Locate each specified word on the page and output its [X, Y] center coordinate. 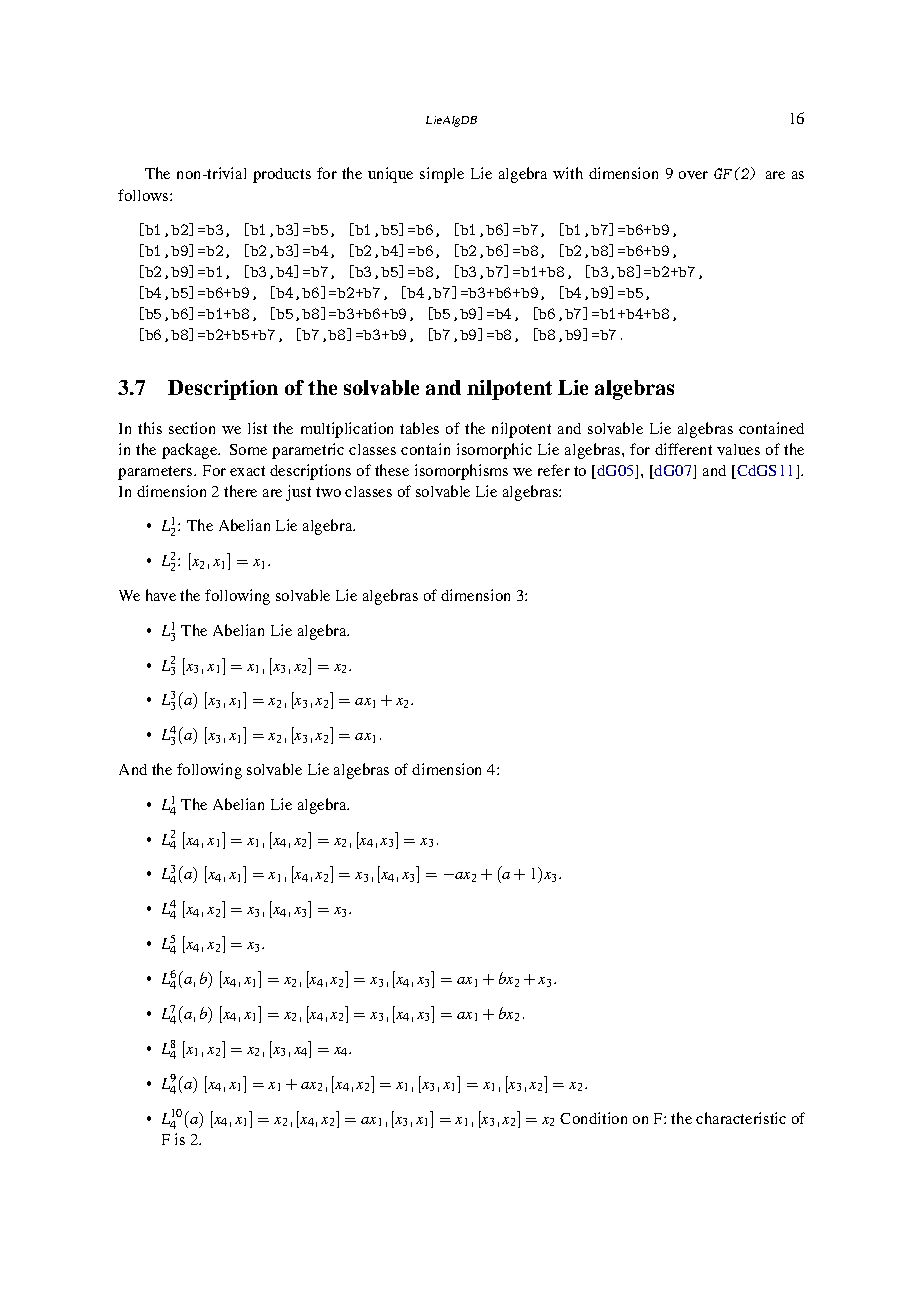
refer [554, 470]
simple [442, 175]
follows [144, 195]
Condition [593, 1118]
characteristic [741, 1118]
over [693, 175]
